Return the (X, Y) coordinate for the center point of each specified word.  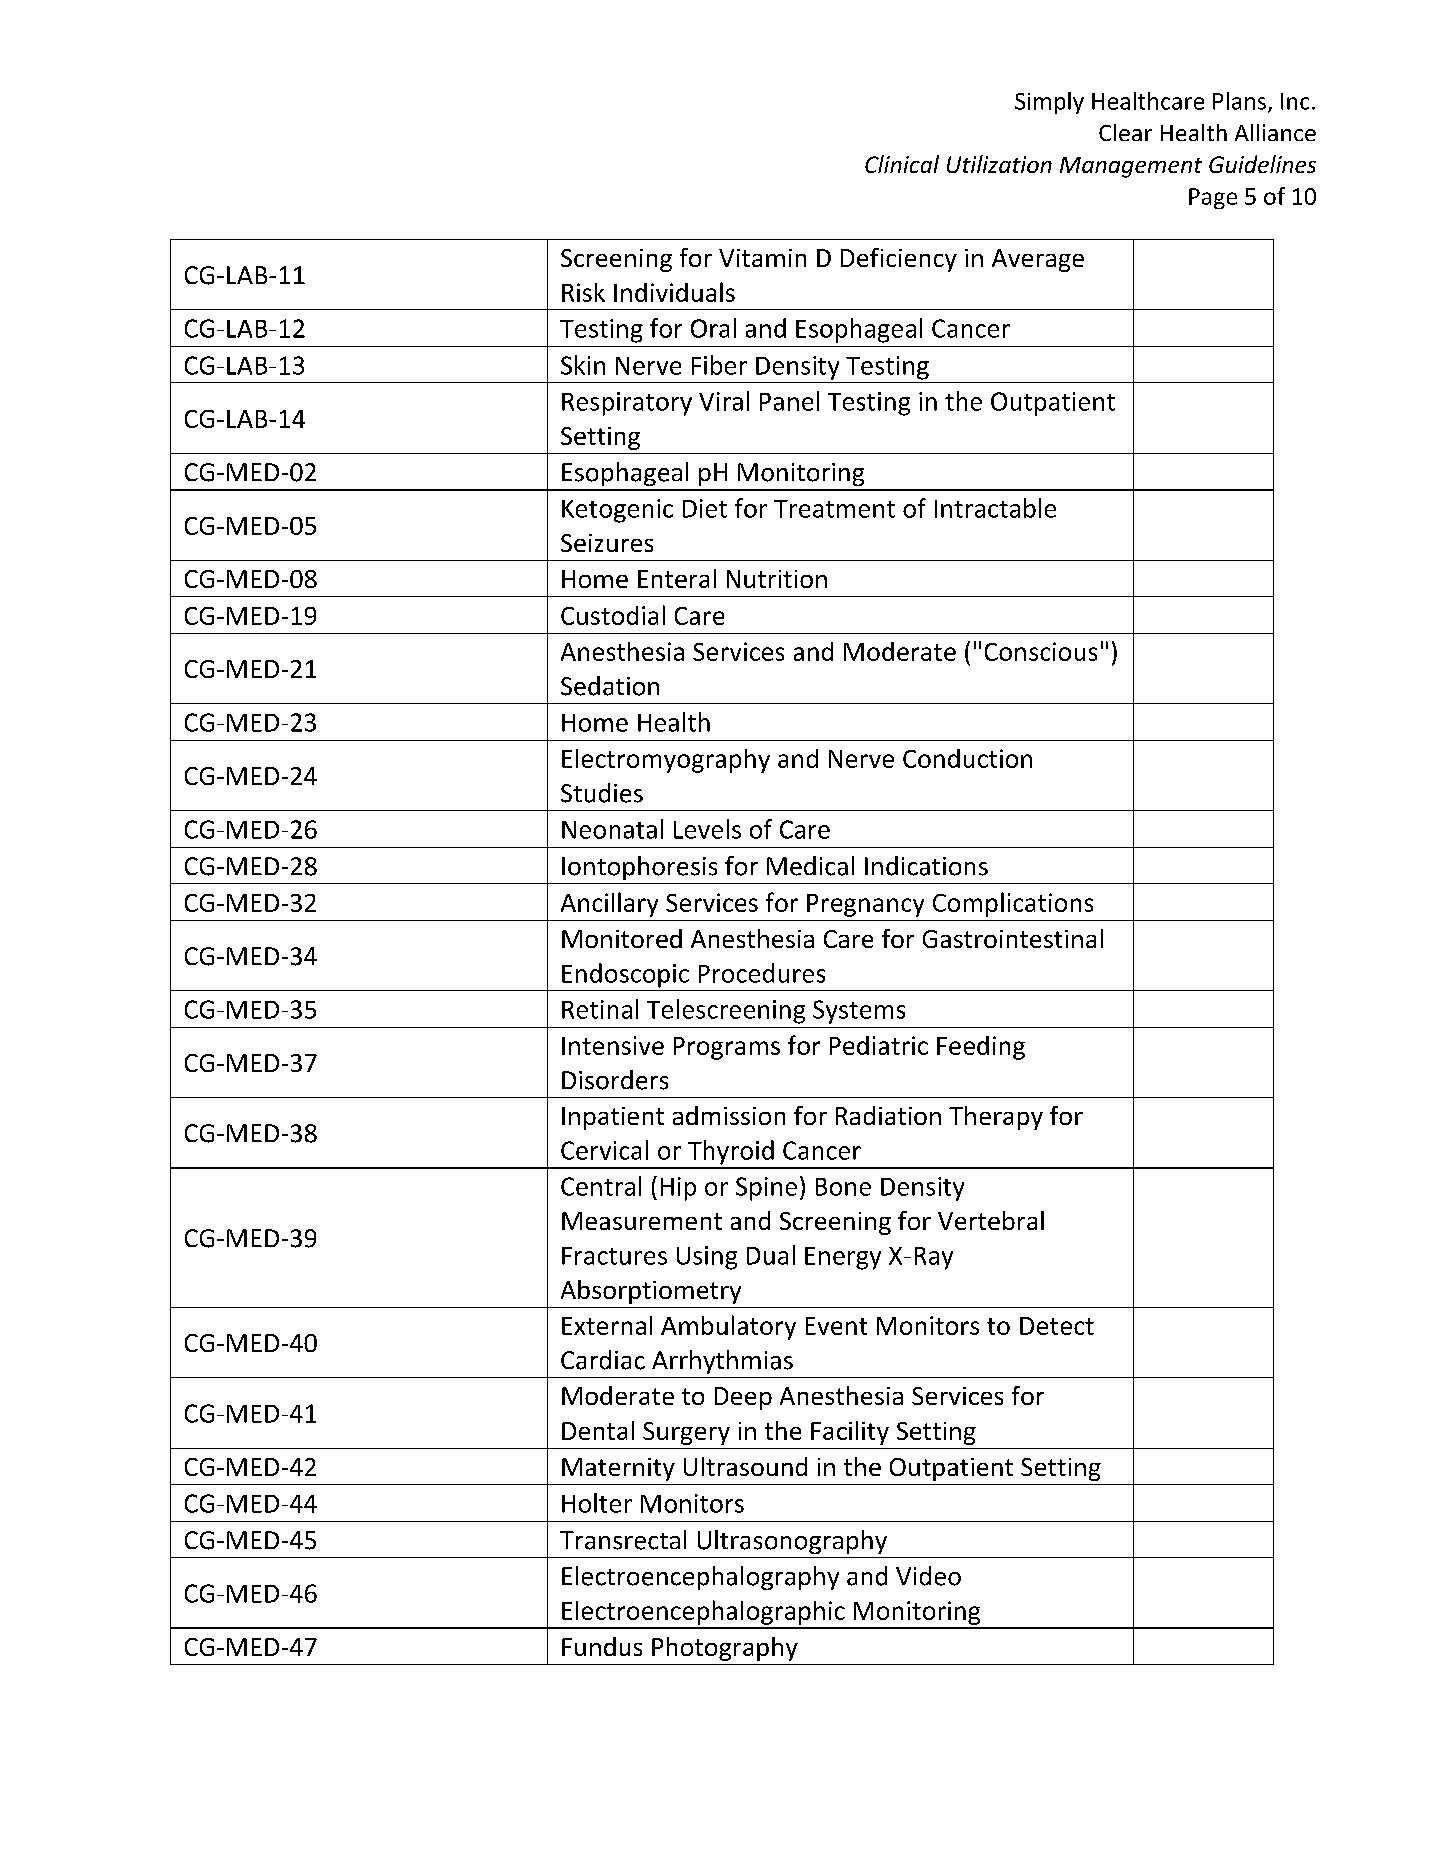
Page (1213, 198)
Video (928, 1576)
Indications (926, 866)
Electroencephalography (700, 1578)
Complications (1013, 904)
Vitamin (762, 258)
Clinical (902, 164)
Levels (707, 829)
